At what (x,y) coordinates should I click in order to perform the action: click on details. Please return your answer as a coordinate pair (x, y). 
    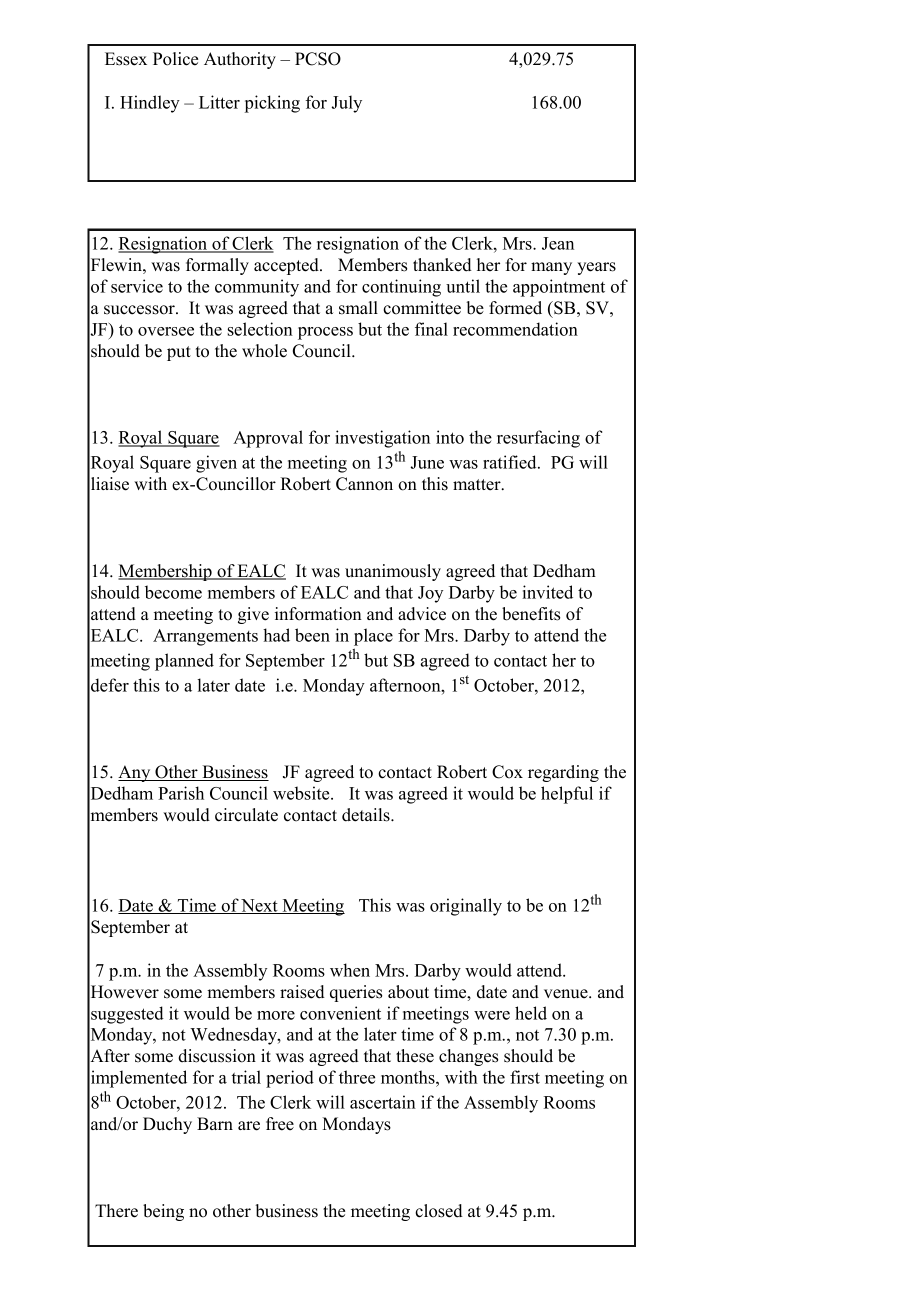
    Looking at the image, I should click on (367, 815).
